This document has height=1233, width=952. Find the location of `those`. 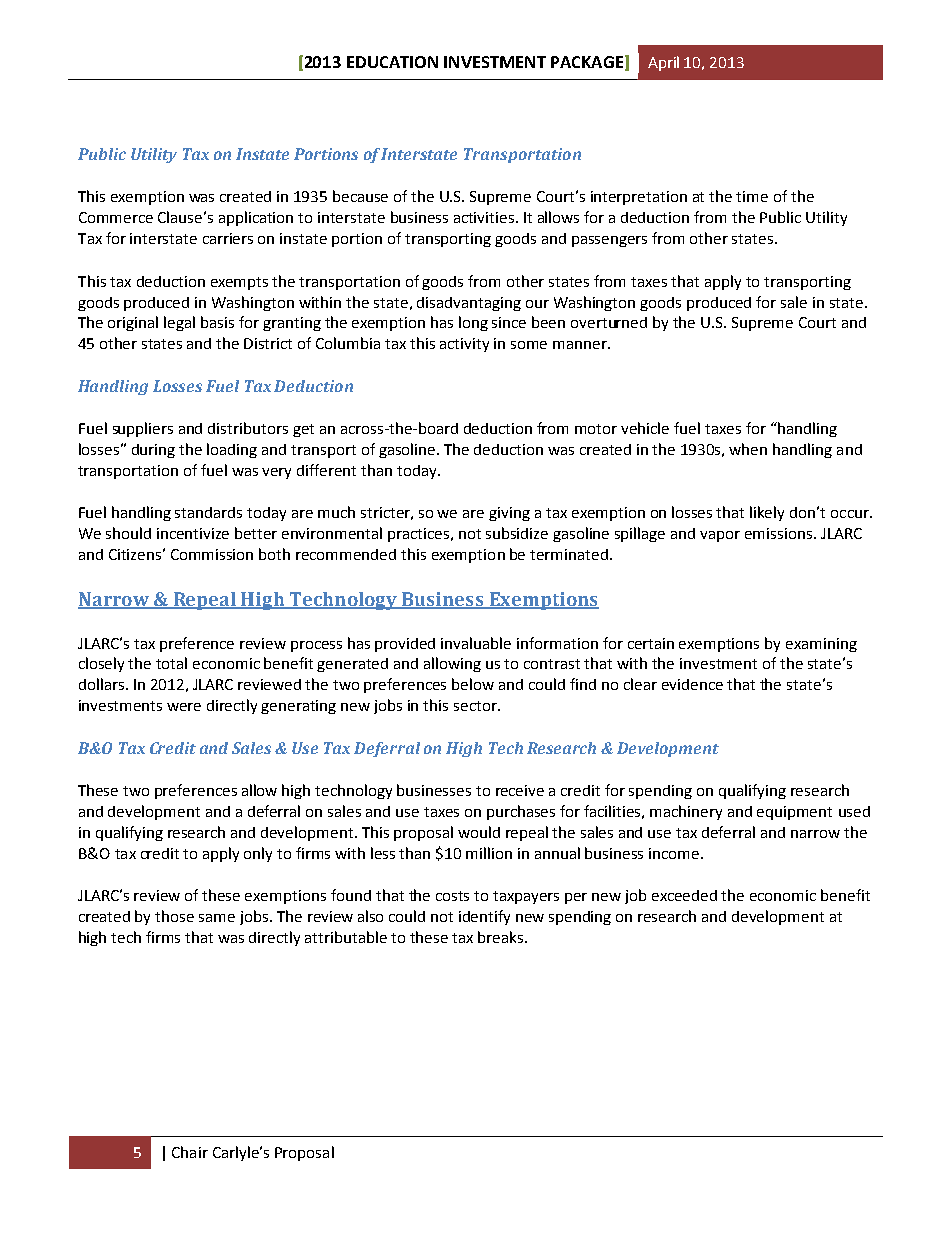

those is located at coordinates (174, 916).
